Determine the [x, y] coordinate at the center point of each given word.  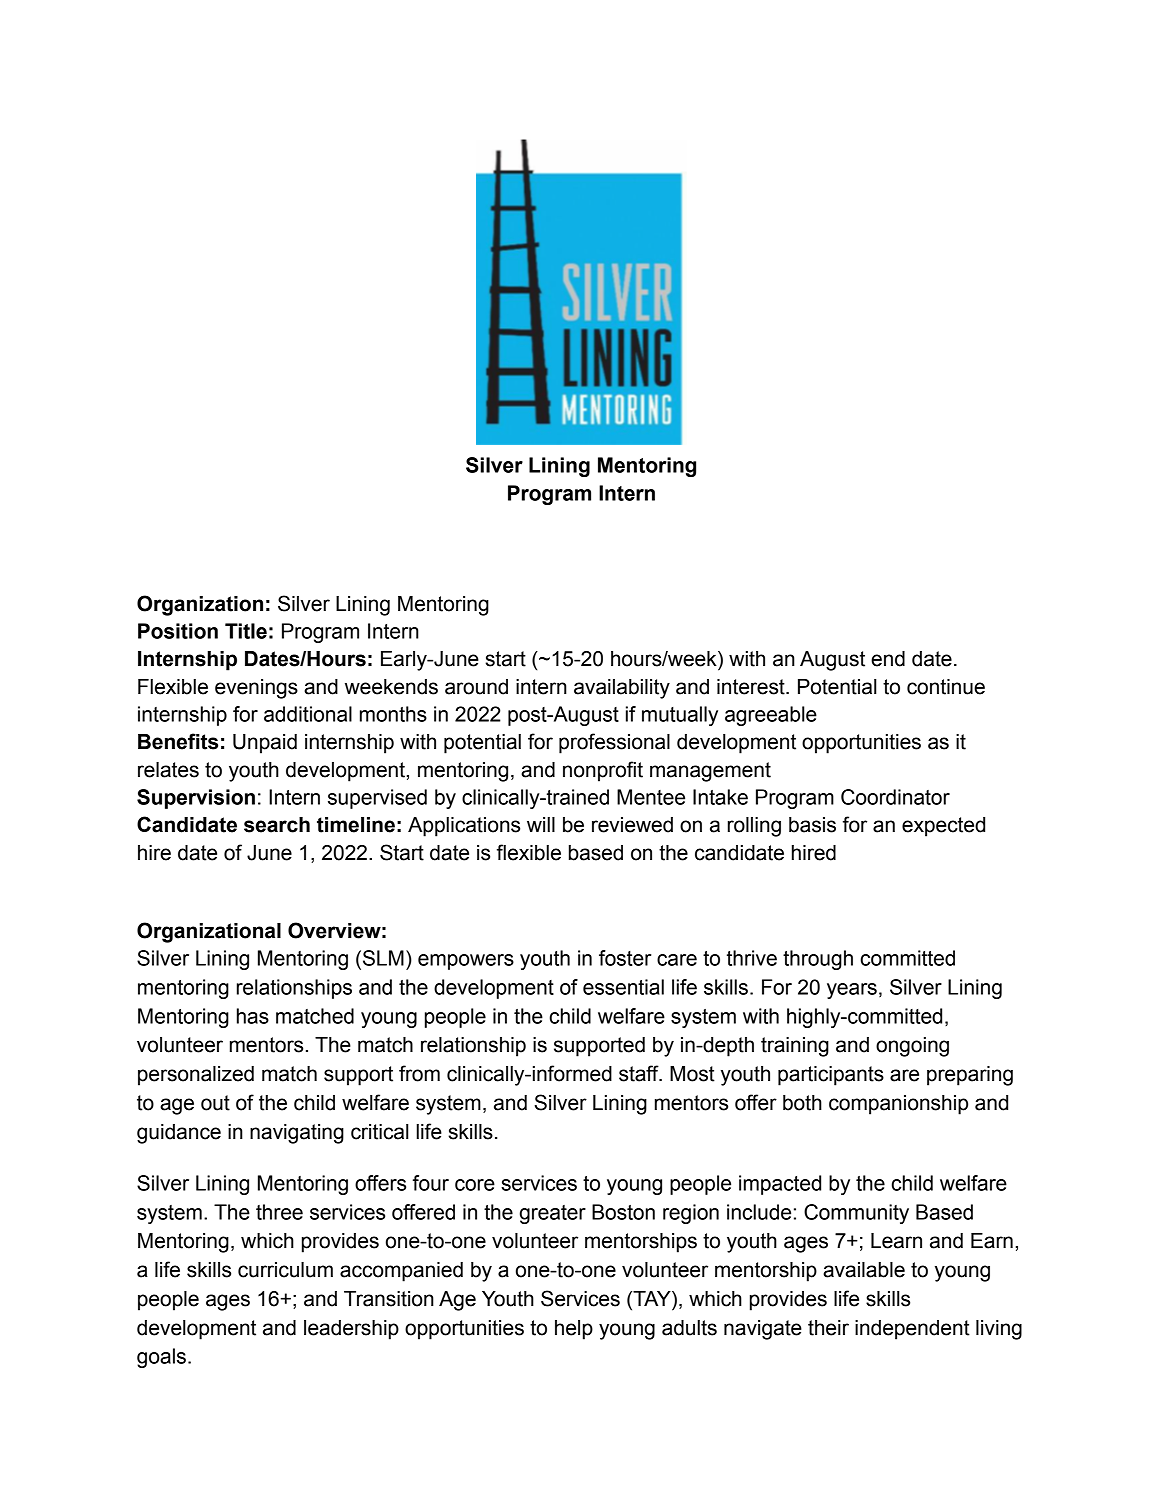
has [253, 1016]
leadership [351, 1330]
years [852, 991]
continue [946, 687]
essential [623, 987]
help [574, 1330]
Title [246, 631]
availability [622, 689]
